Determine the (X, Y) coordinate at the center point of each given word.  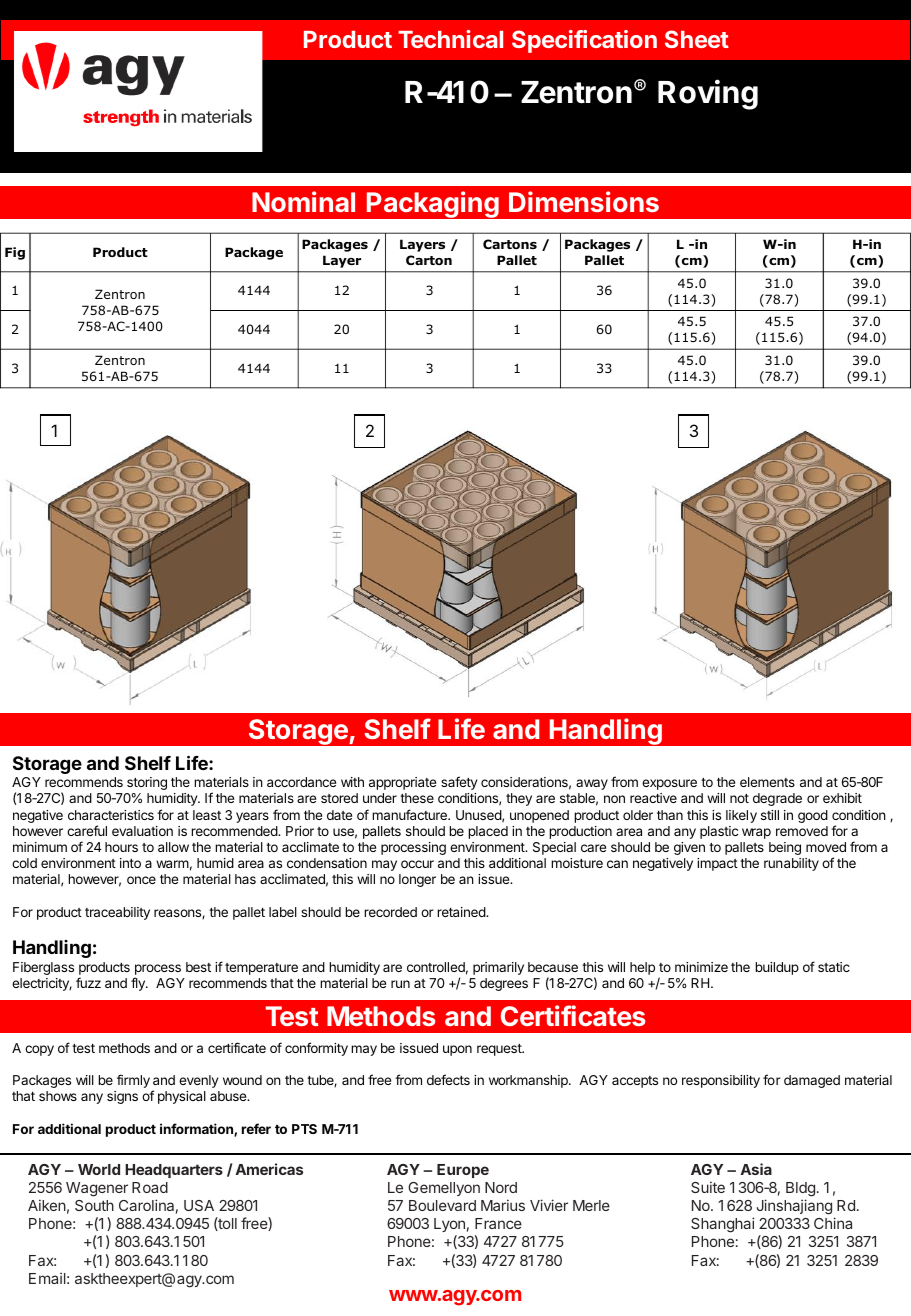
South (94, 1205)
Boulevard (442, 1205)
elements (767, 782)
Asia (756, 1169)
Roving (708, 94)
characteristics (111, 815)
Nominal (303, 201)
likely (741, 816)
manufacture (410, 814)
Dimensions (584, 201)
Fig (15, 253)
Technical (450, 39)
